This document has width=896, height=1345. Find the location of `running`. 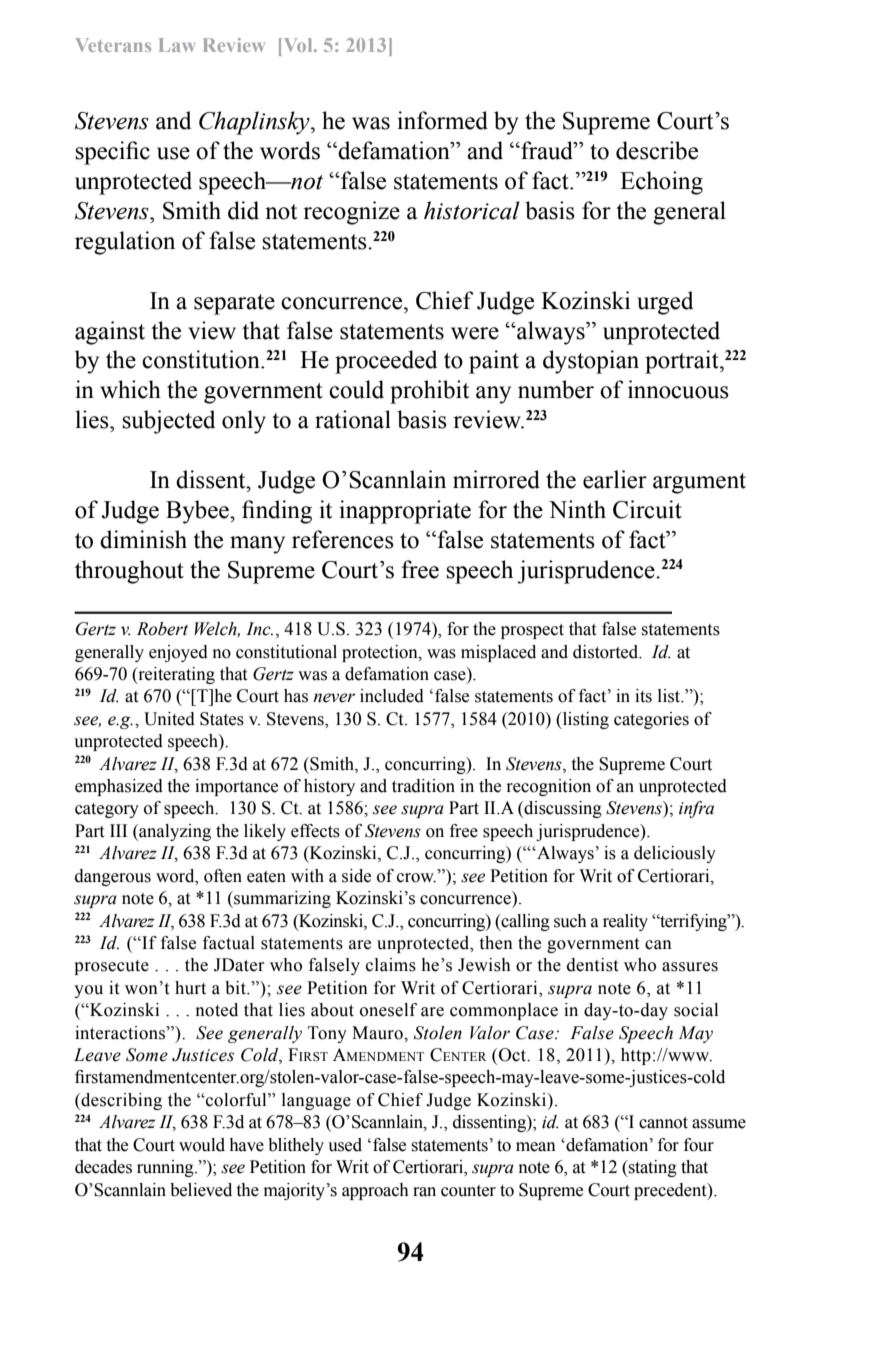

running is located at coordinates (166, 1168).
